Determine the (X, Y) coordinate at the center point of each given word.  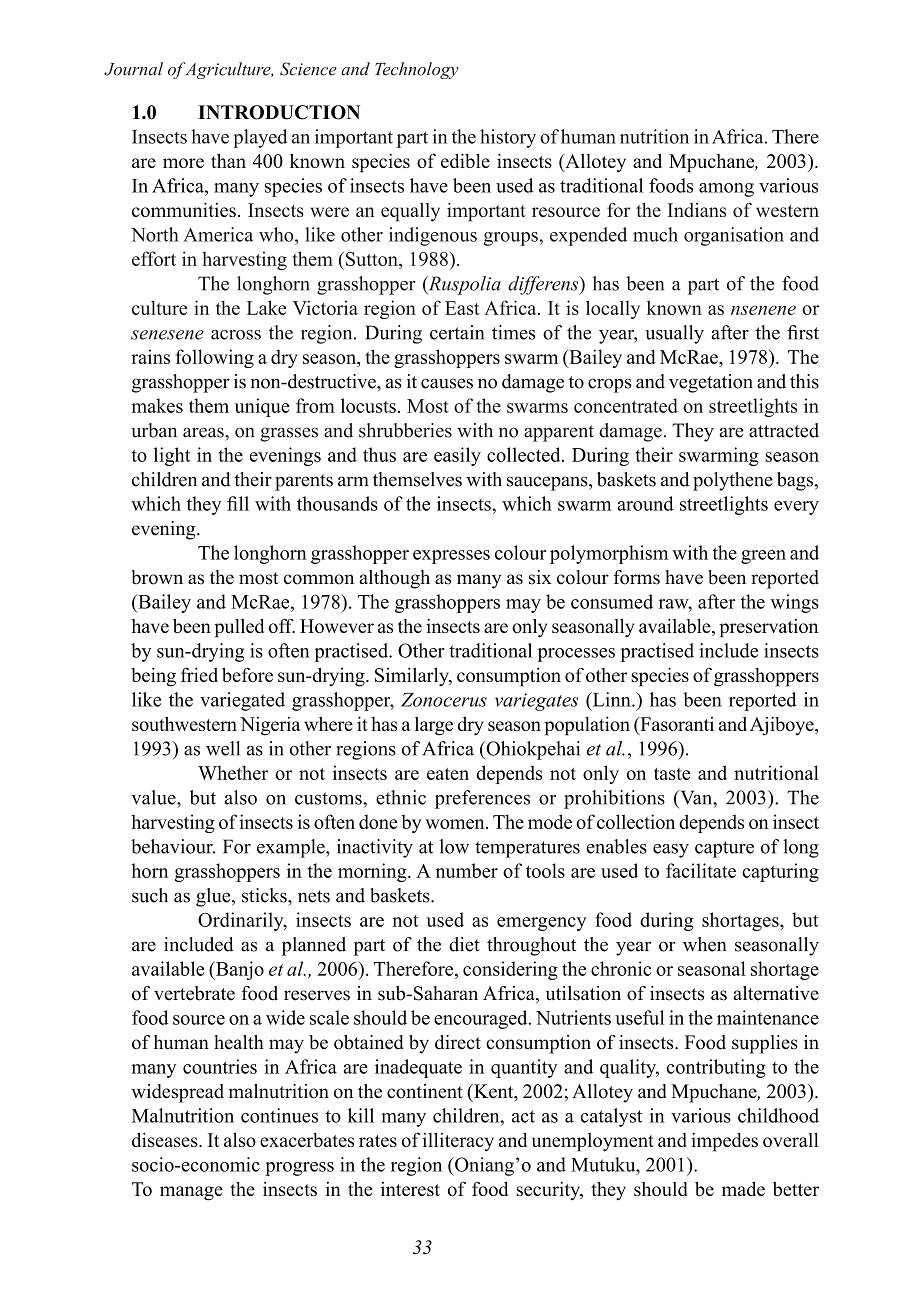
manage (191, 1193)
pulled (239, 628)
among (726, 190)
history (508, 138)
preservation (768, 628)
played (260, 138)
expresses (451, 557)
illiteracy (458, 1142)
